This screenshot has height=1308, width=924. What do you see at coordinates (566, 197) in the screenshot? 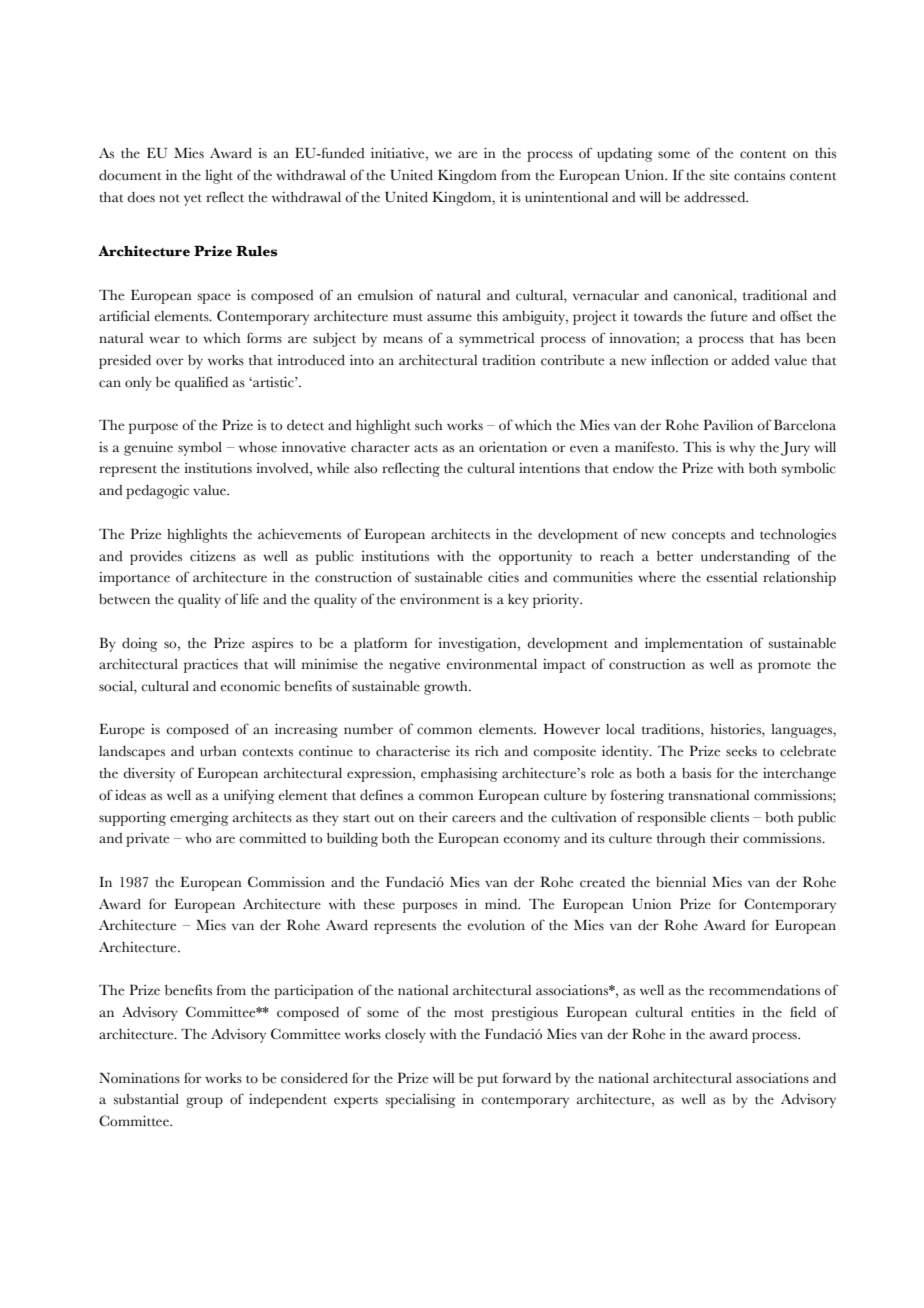
I see `unintentional` at bounding box center [566, 197].
